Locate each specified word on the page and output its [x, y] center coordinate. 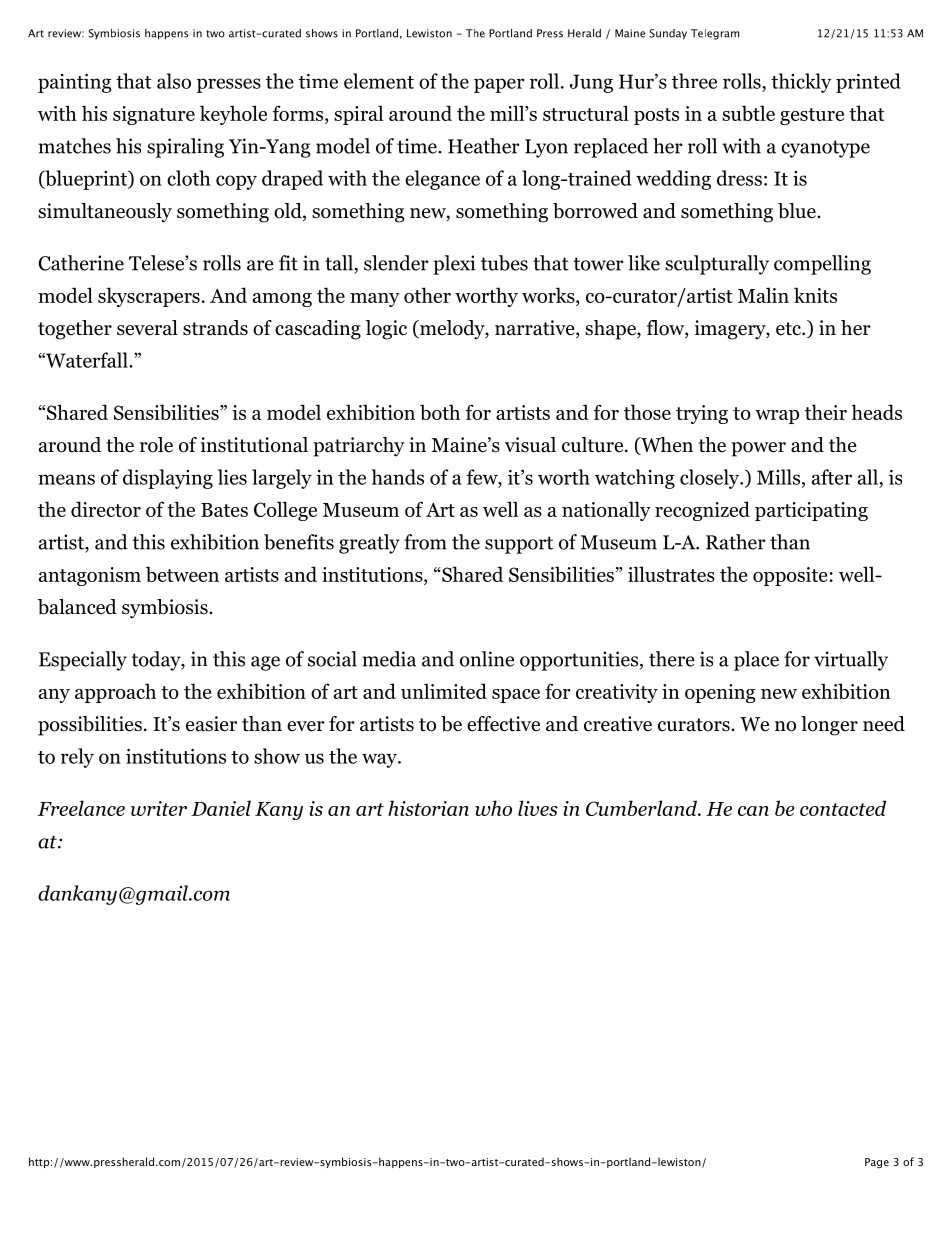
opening [720, 693]
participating [811, 511]
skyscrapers [149, 297]
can [753, 811]
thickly [801, 83]
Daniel [221, 808]
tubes [504, 263]
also [174, 81]
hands [398, 477]
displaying [168, 479]
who [493, 808]
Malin [763, 295]
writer [159, 808]
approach [115, 693]
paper [499, 85]
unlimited [444, 691]
